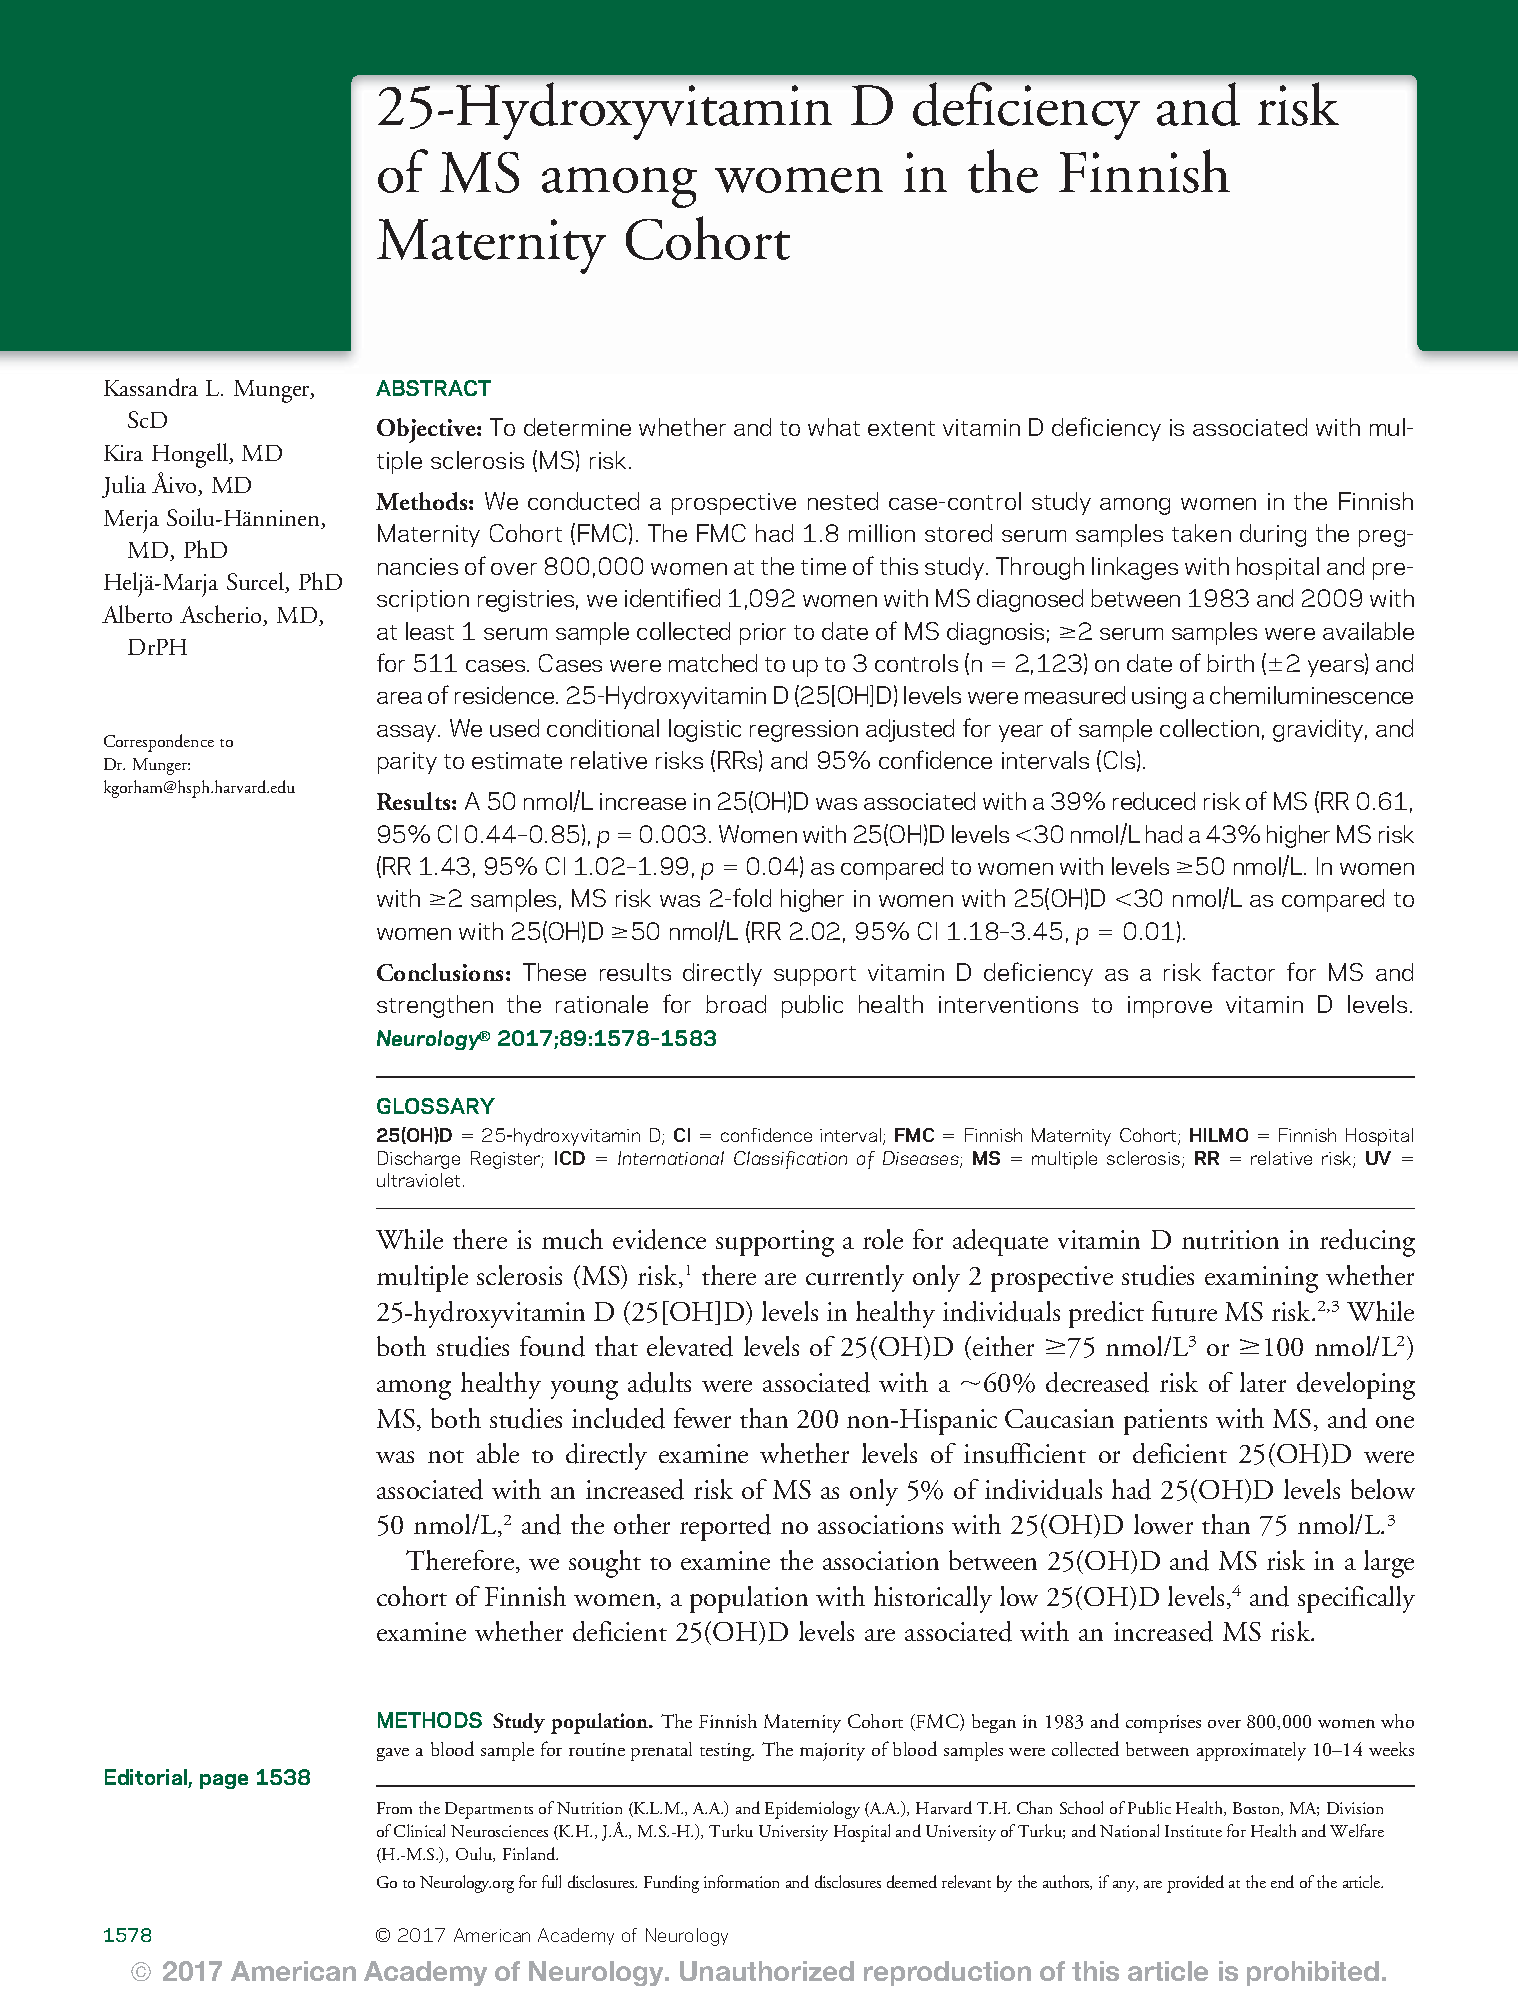 Image resolution: width=1518 pixels, height=2000 pixels. What do you see at coordinates (736, 1004) in the document?
I see `broad` at bounding box center [736, 1004].
